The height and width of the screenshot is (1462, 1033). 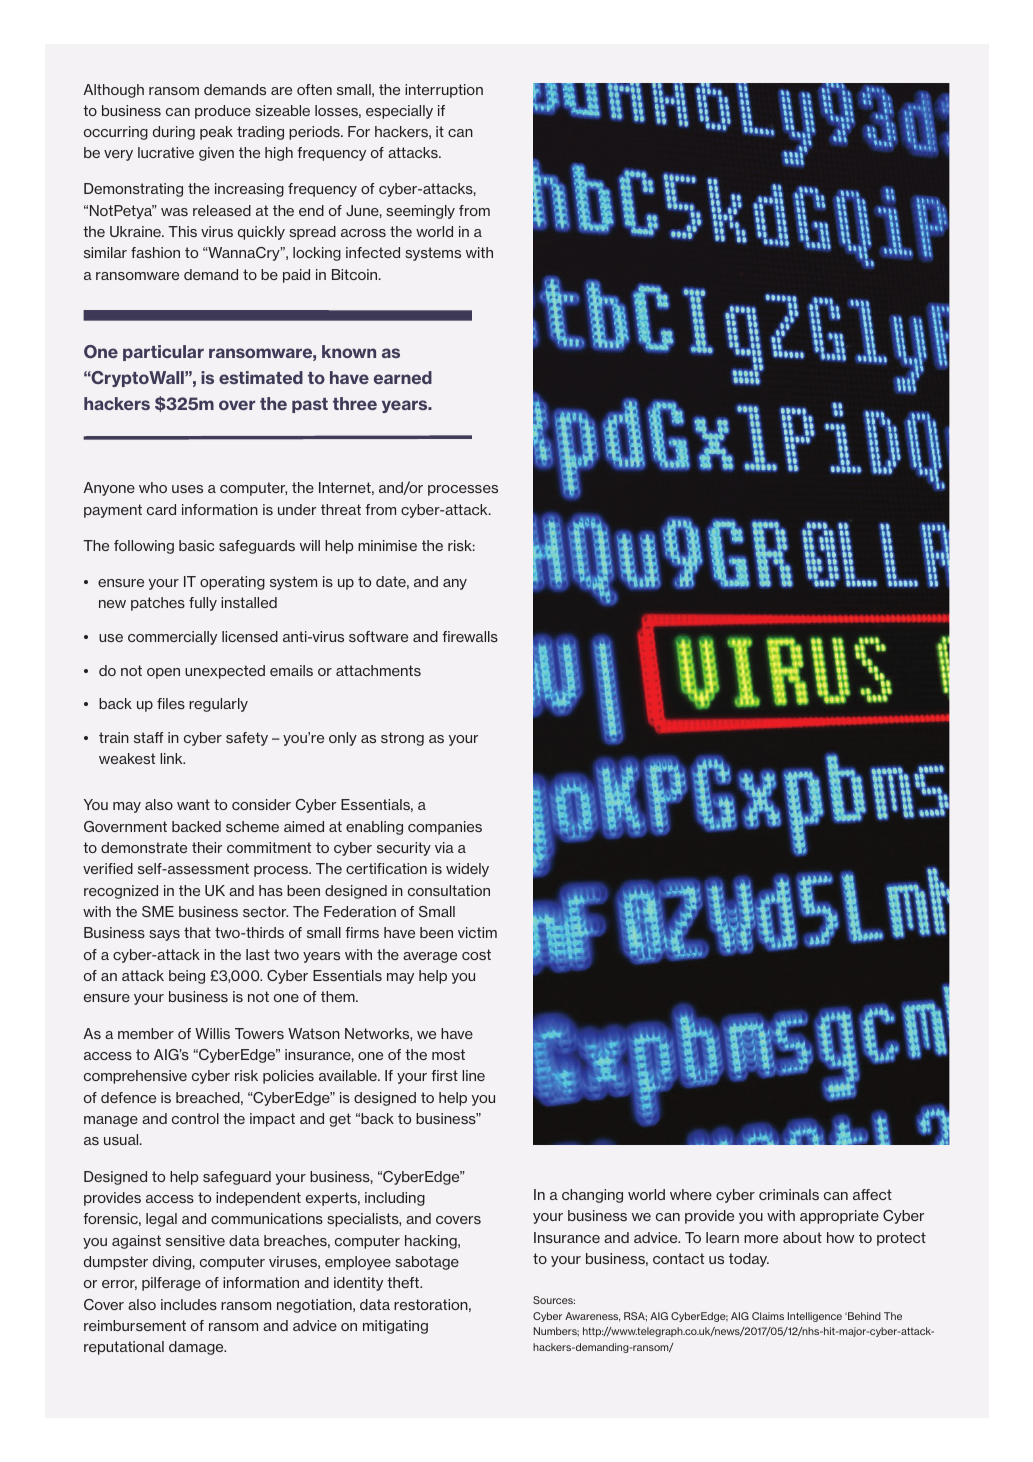 I want to click on regularly, so click(x=218, y=705).
